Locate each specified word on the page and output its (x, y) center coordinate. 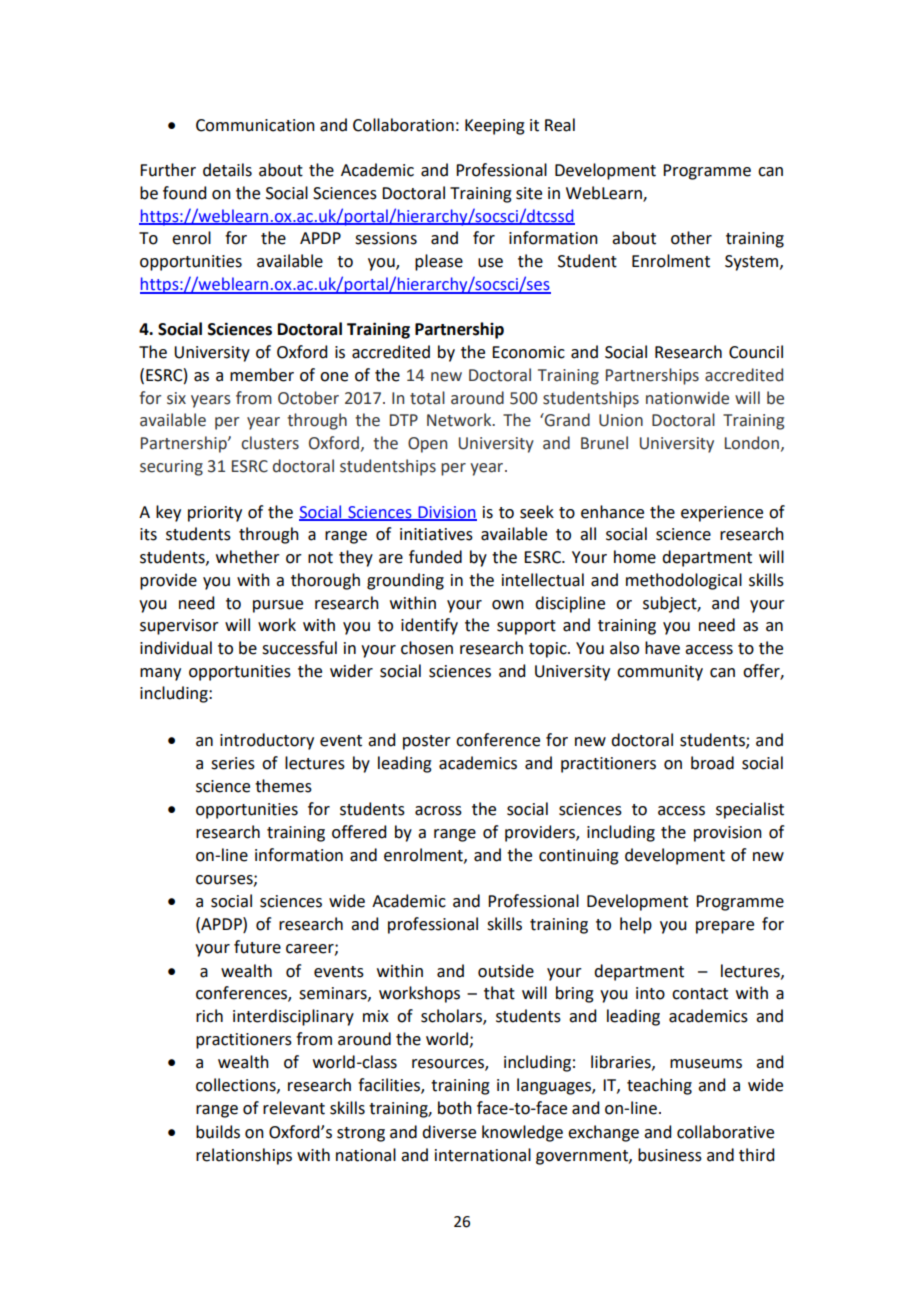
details (227, 170)
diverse (449, 1132)
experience (722, 514)
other (691, 238)
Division (446, 513)
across (438, 811)
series (233, 763)
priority (215, 514)
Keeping (495, 127)
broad (712, 763)
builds (218, 1132)
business (670, 1155)
